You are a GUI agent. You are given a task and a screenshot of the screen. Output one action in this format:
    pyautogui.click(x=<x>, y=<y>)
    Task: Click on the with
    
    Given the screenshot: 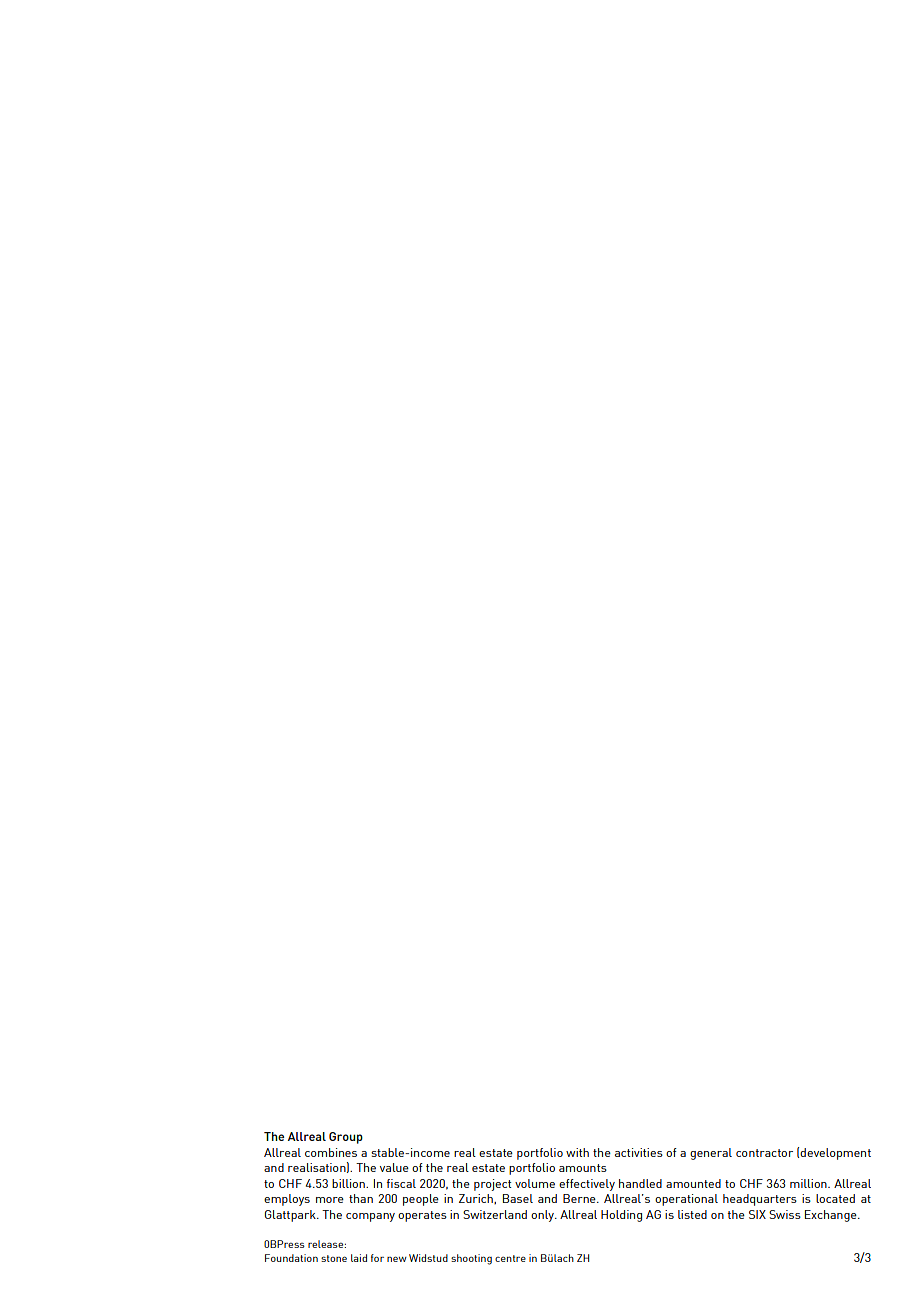 What is the action you would take?
    pyautogui.click(x=577, y=1152)
